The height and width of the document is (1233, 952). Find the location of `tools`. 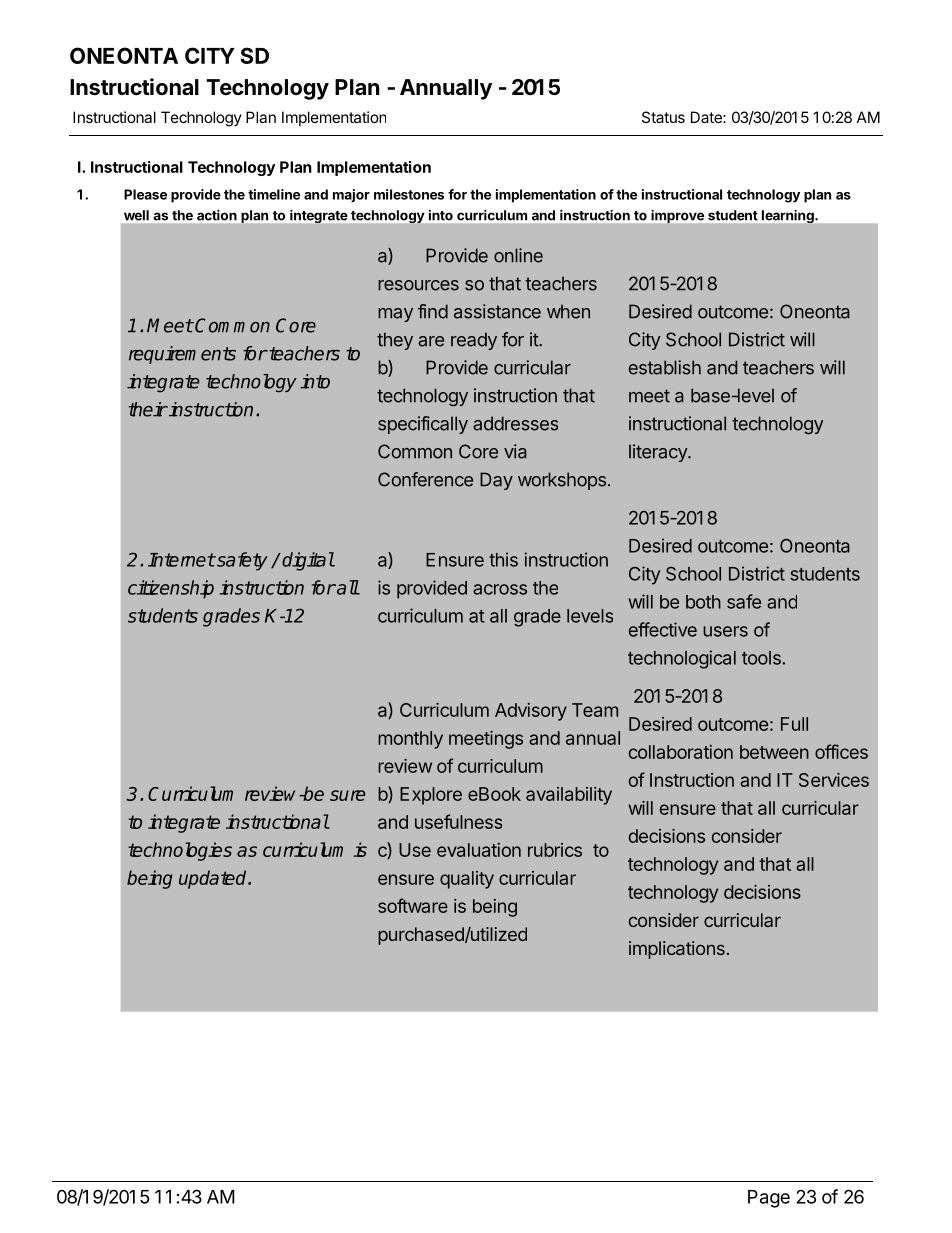

tools is located at coordinates (761, 658).
